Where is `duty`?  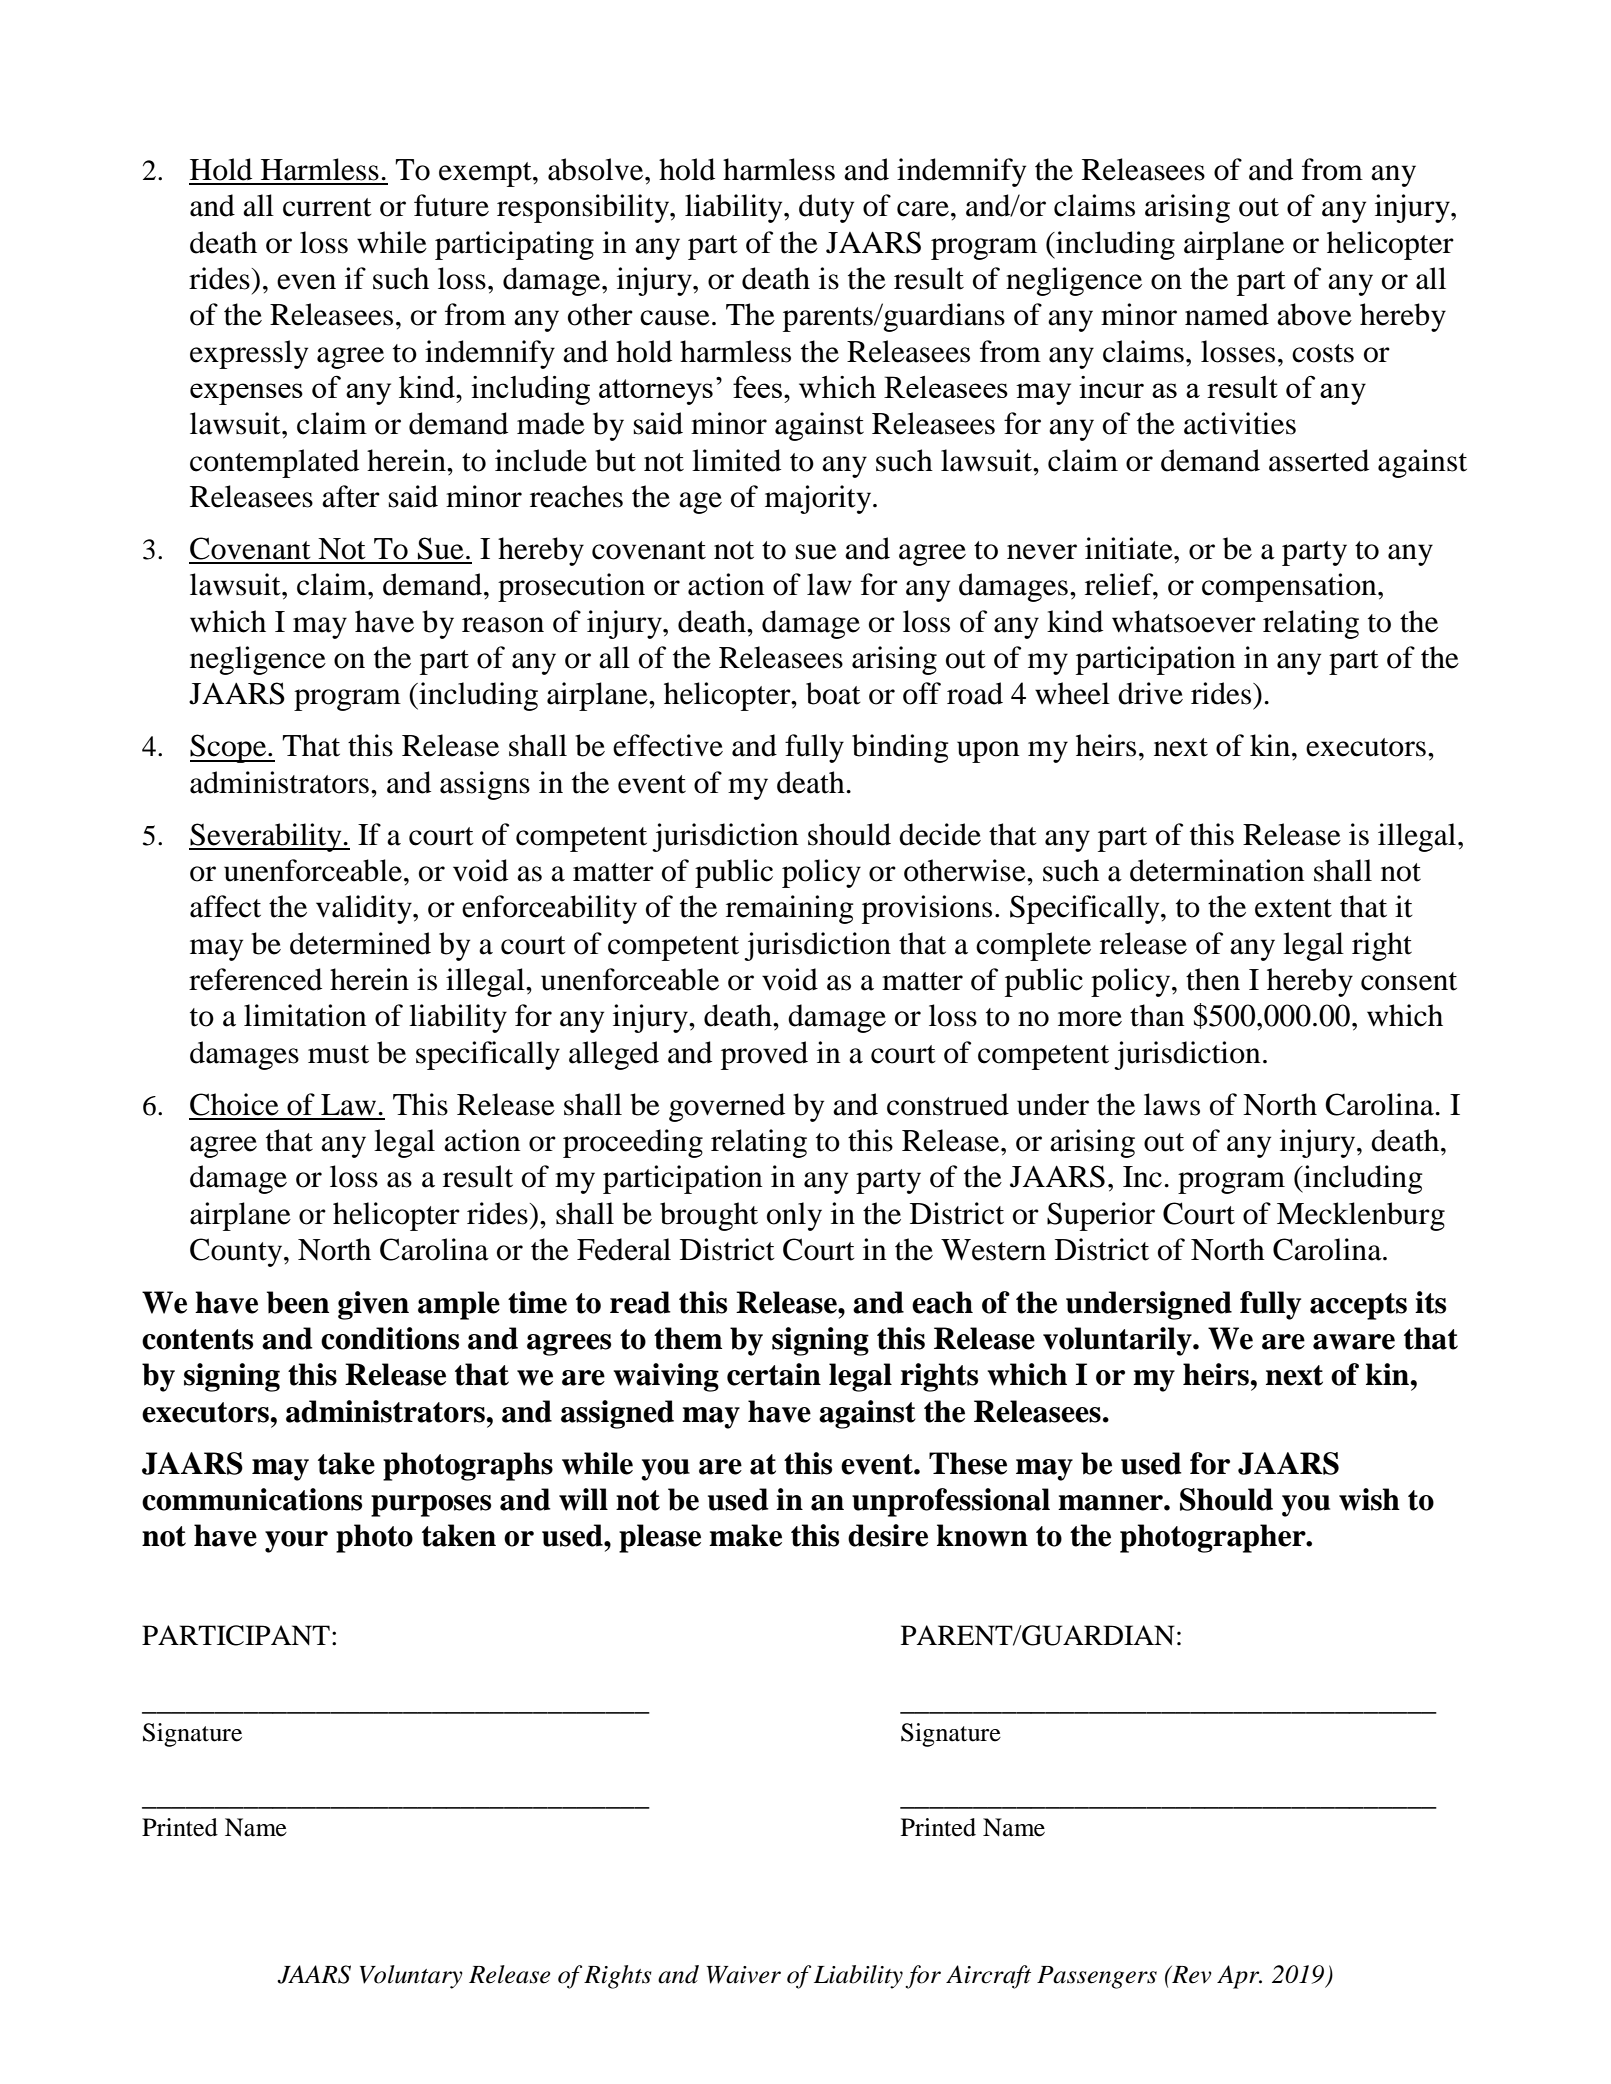 duty is located at coordinates (826, 208).
